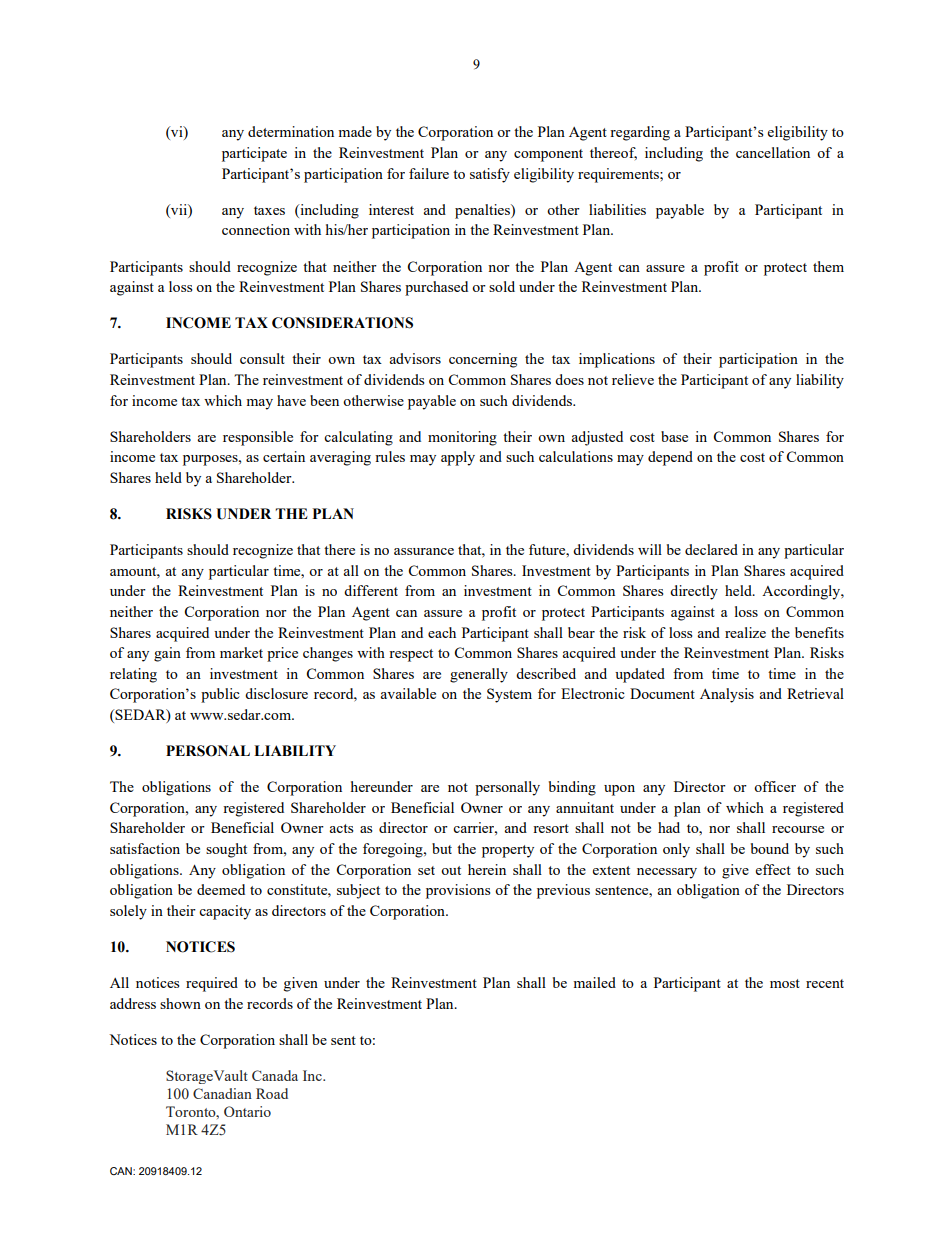  Describe the element at coordinates (226, 850) in the image. I see `sought` at that location.
